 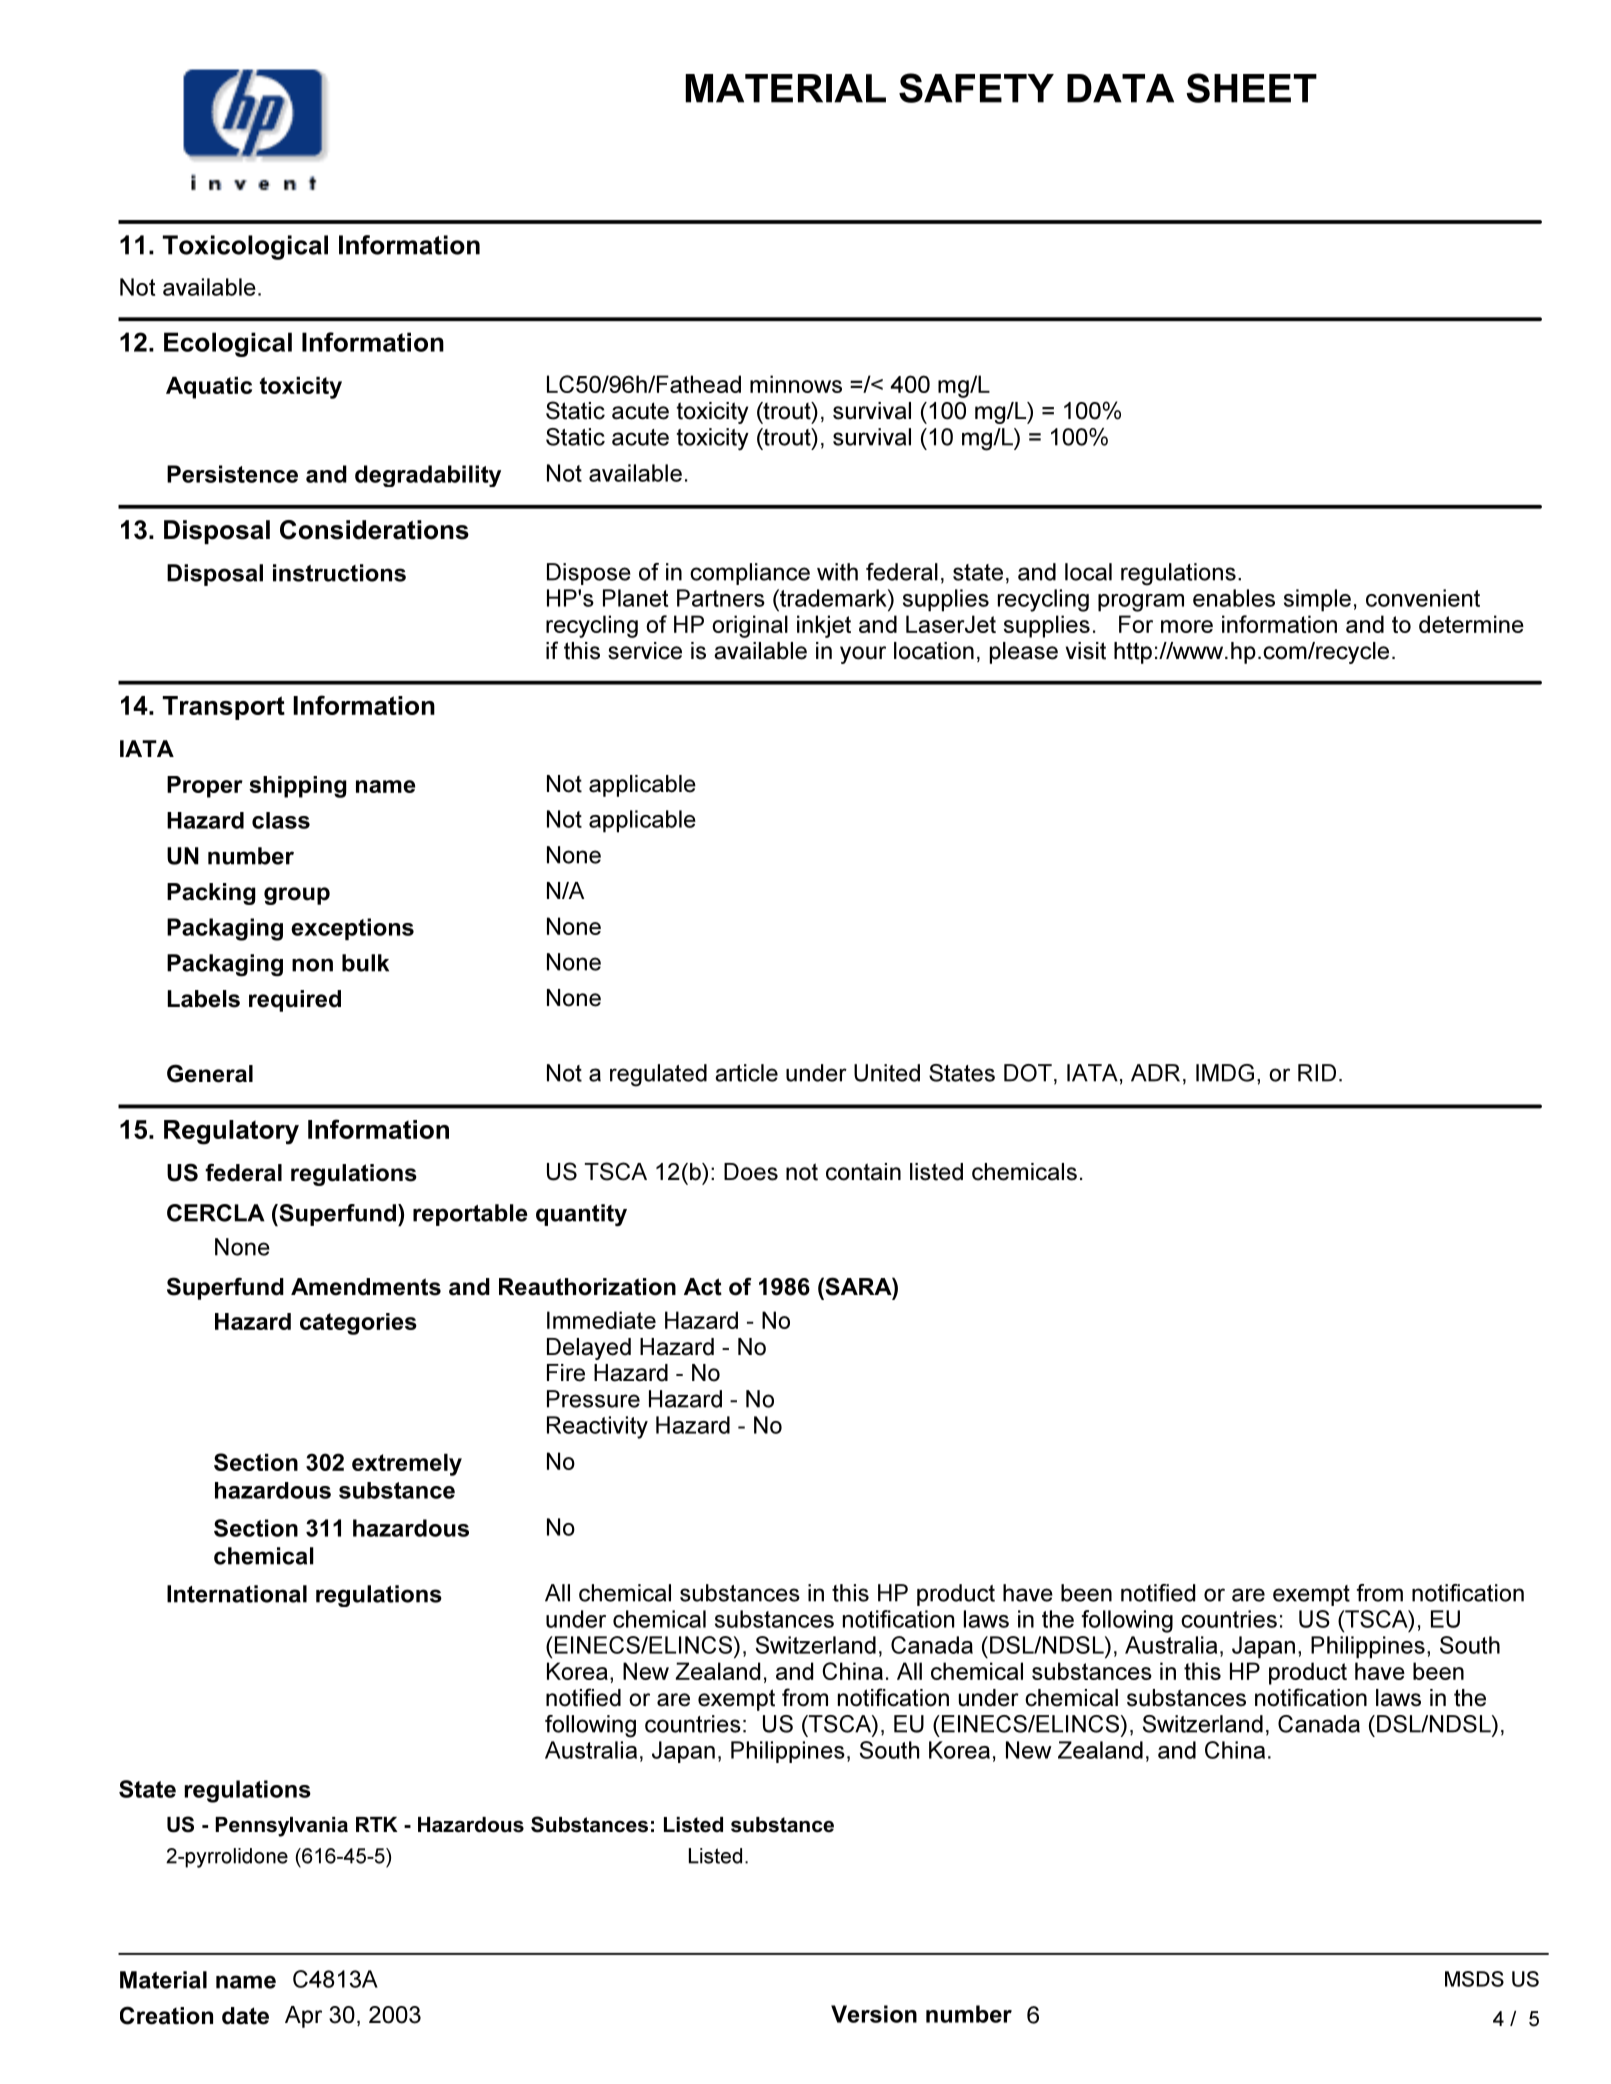 I want to click on group, so click(x=297, y=896).
